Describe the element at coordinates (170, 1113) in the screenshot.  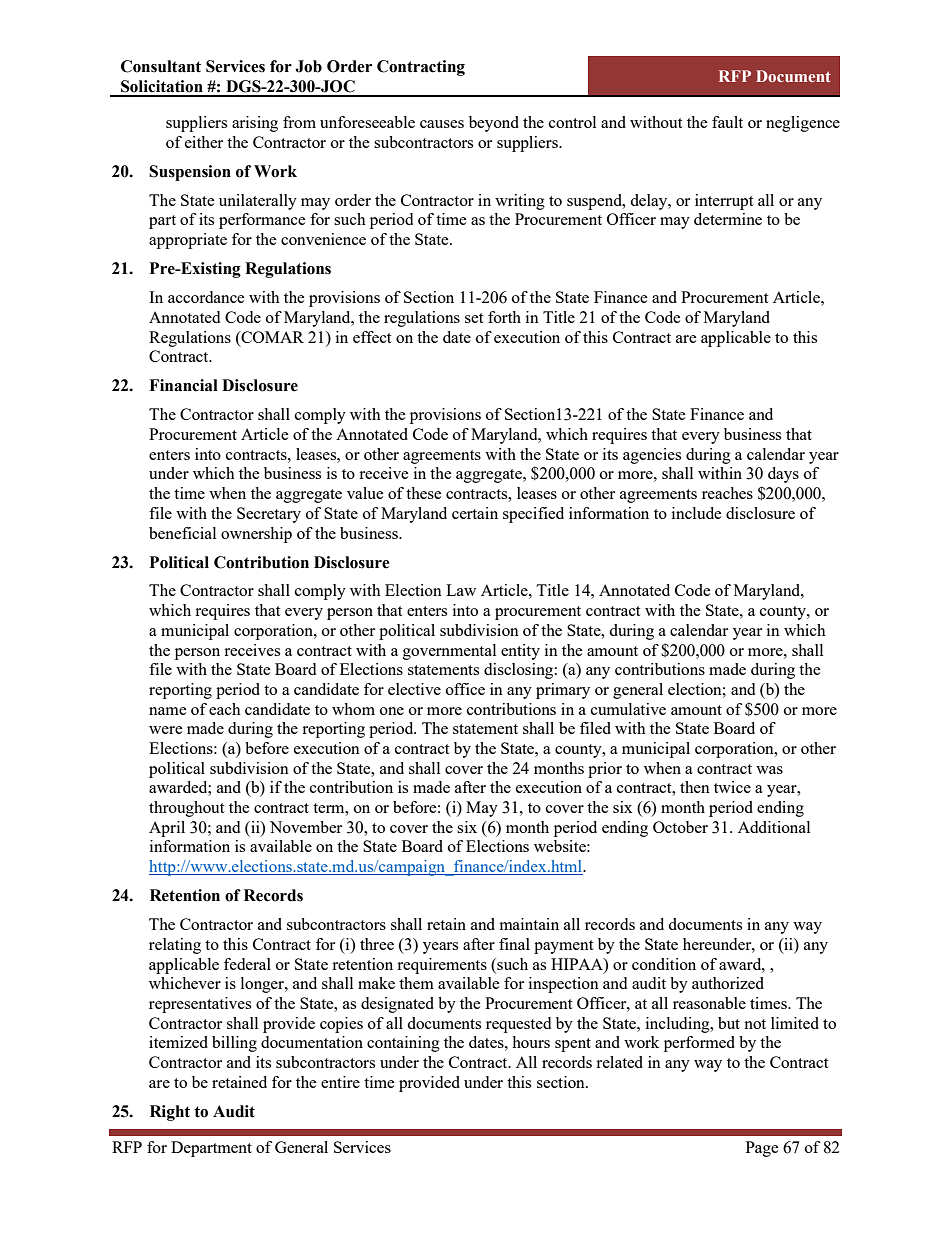
I see `Right` at that location.
